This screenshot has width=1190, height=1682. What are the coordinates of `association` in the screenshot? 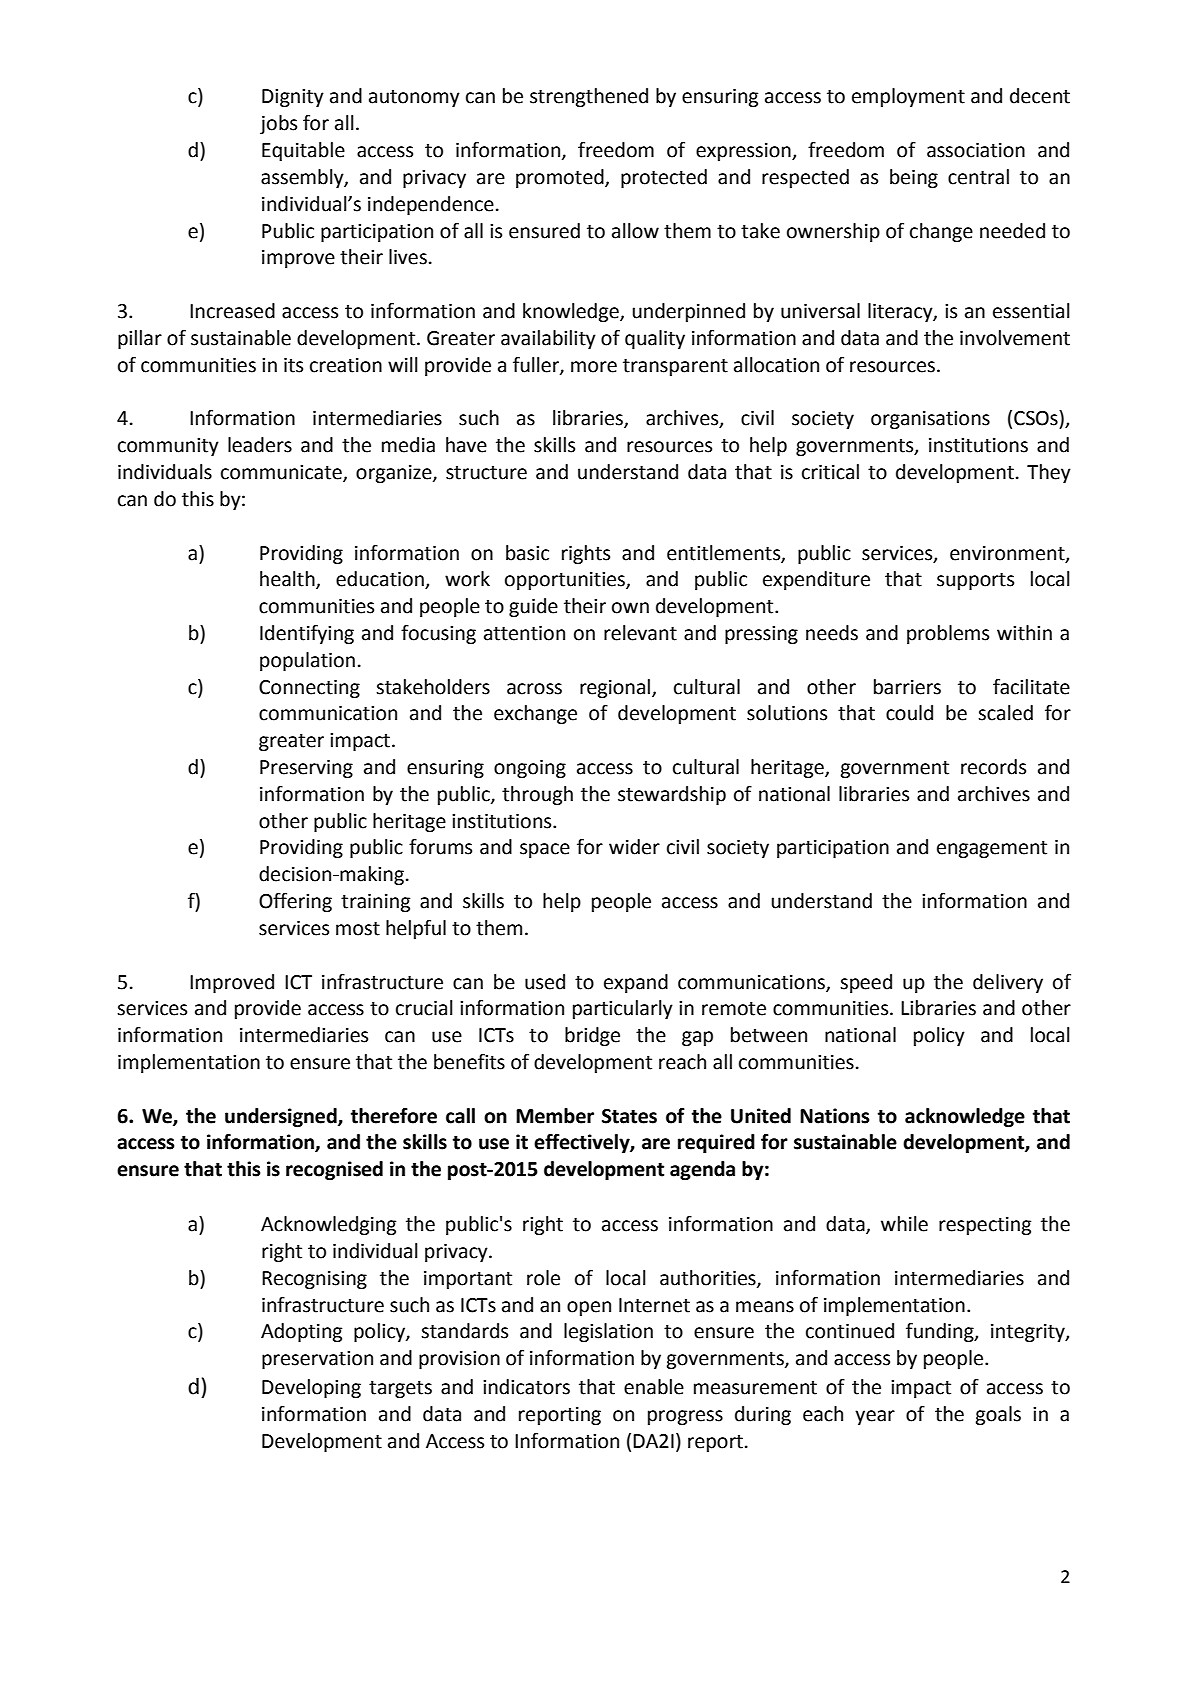 It's located at (976, 150).
